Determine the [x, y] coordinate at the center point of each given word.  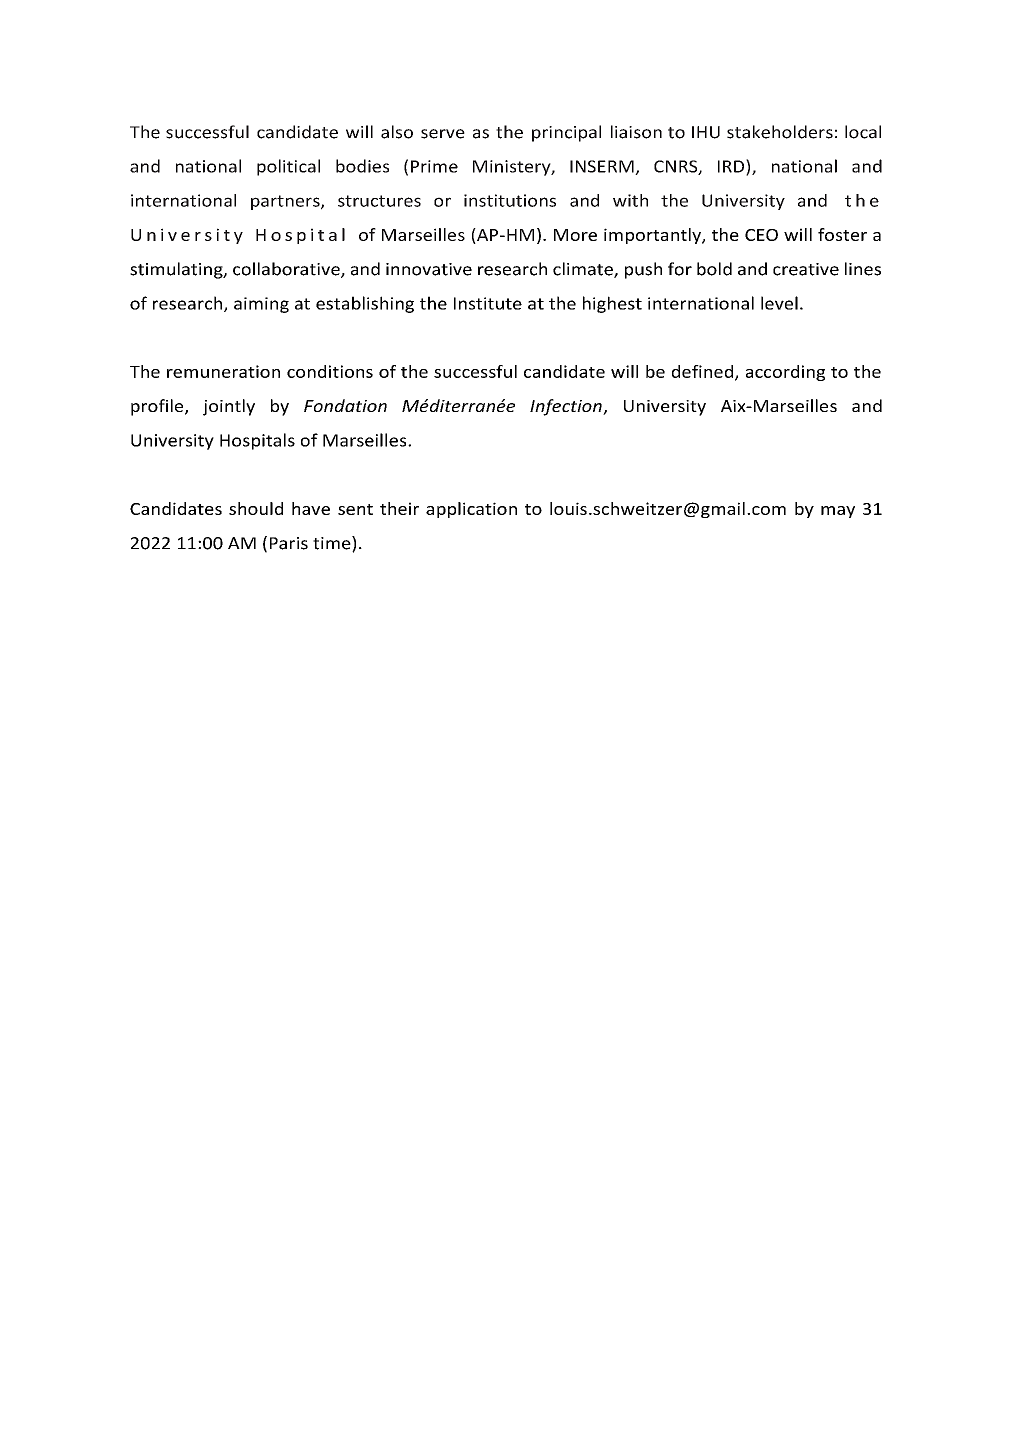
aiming [261, 305]
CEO [761, 235]
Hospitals [257, 441]
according [785, 373]
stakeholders [780, 132]
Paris [289, 543]
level [779, 303]
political [288, 167]
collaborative [287, 270]
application [471, 510]
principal [566, 133]
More [575, 235]
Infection [567, 407]
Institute [488, 303]
